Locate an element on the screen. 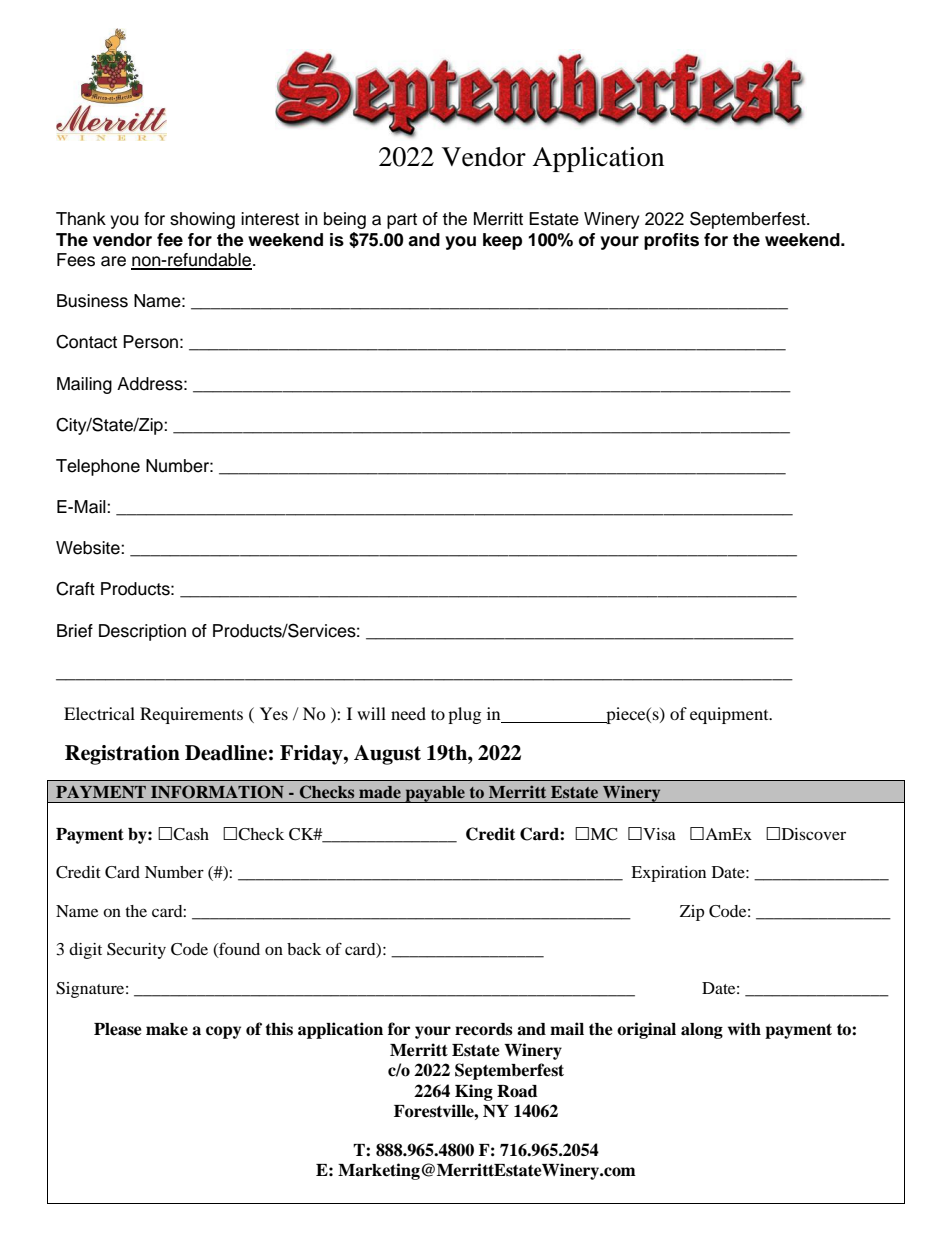 The image size is (952, 1233). are is located at coordinates (113, 261).
